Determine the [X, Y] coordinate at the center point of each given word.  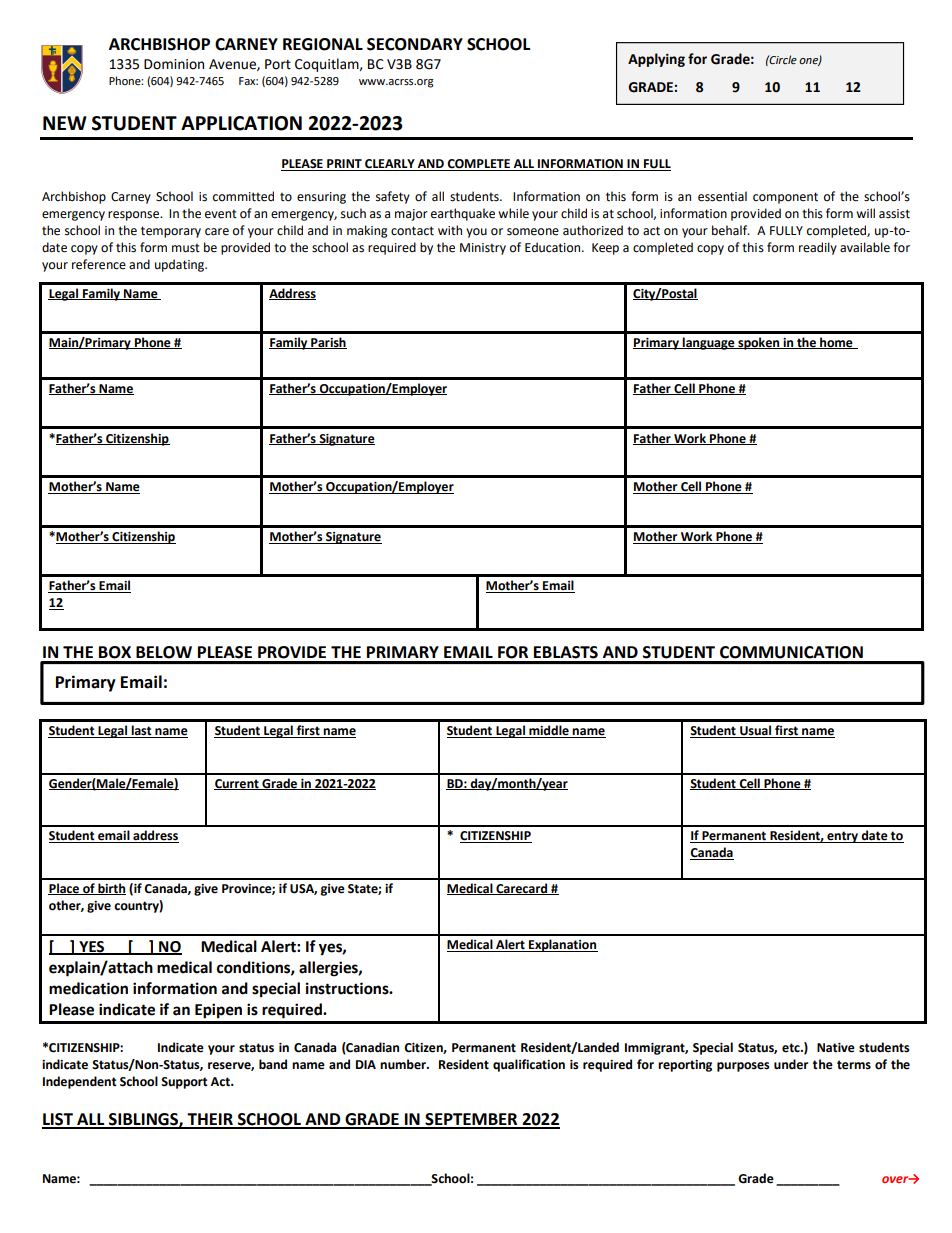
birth [111, 889]
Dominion [174, 64]
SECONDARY [415, 44]
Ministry [483, 249]
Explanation [562, 945]
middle [549, 731]
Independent [80, 1082]
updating [181, 265]
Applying [656, 60]
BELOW [164, 652]
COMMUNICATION [791, 652]
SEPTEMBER [471, 1120]
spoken [759, 343]
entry [843, 837]
